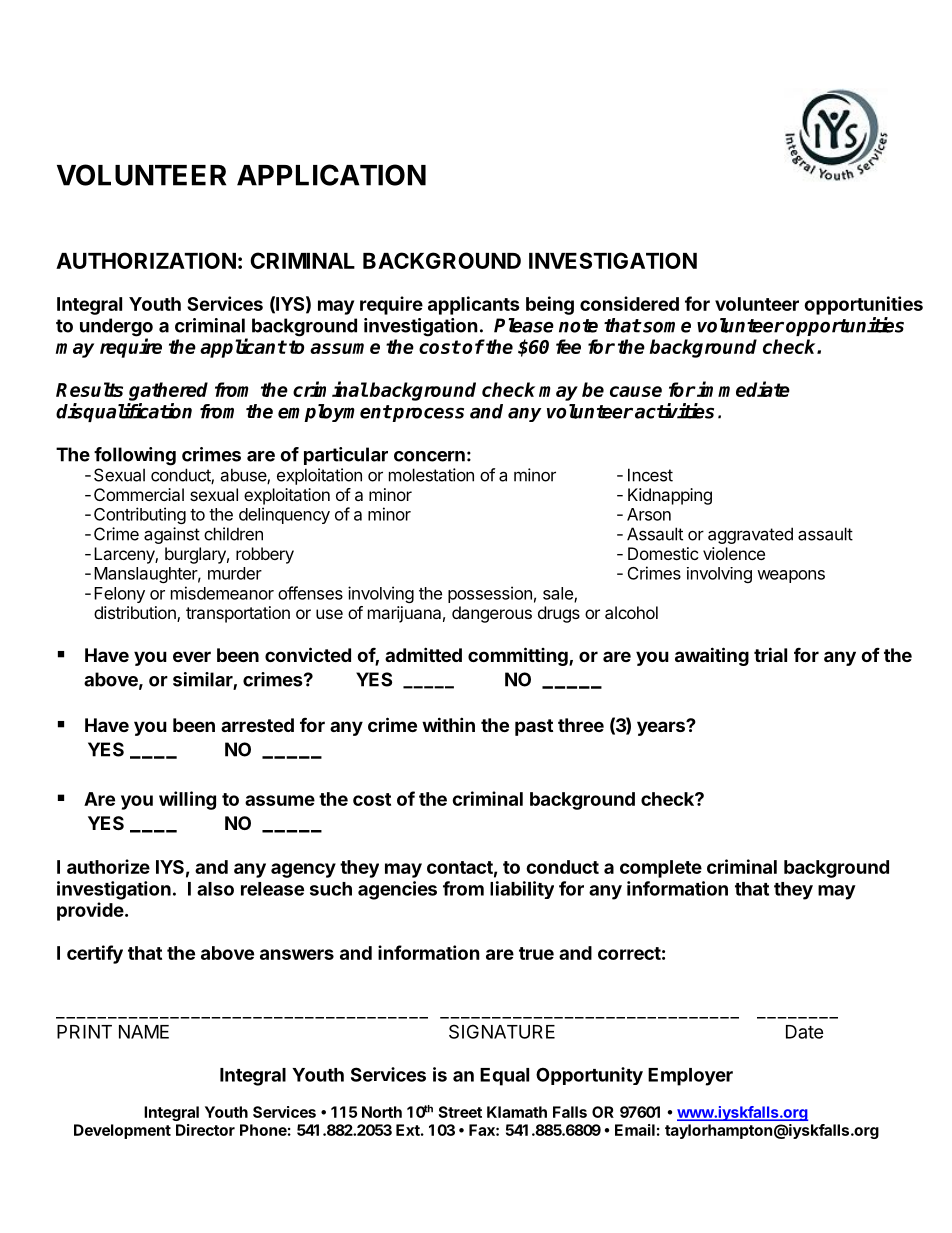 The image size is (952, 1233). I want to click on awaiting, so click(712, 656).
